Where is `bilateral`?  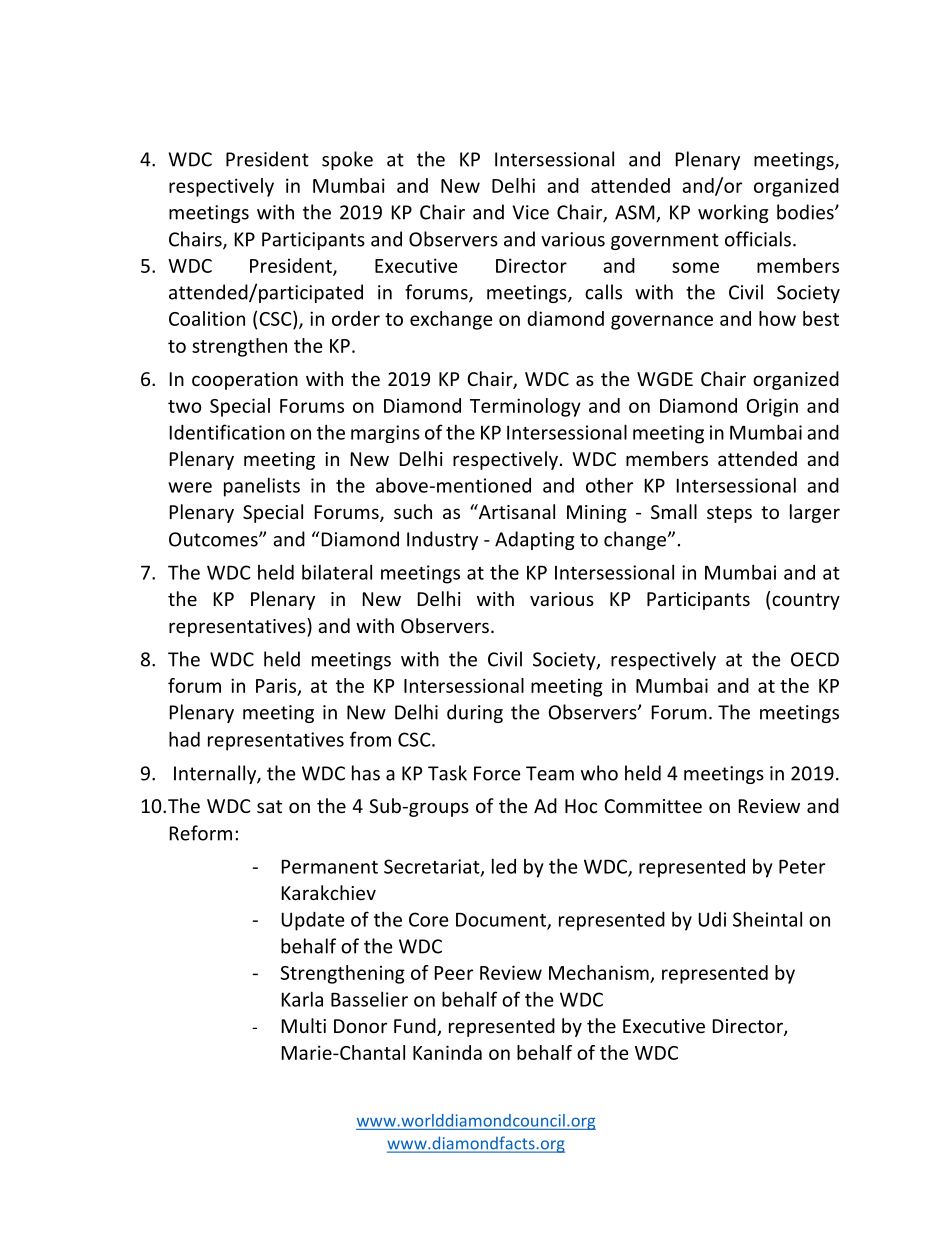 bilateral is located at coordinates (337, 572).
